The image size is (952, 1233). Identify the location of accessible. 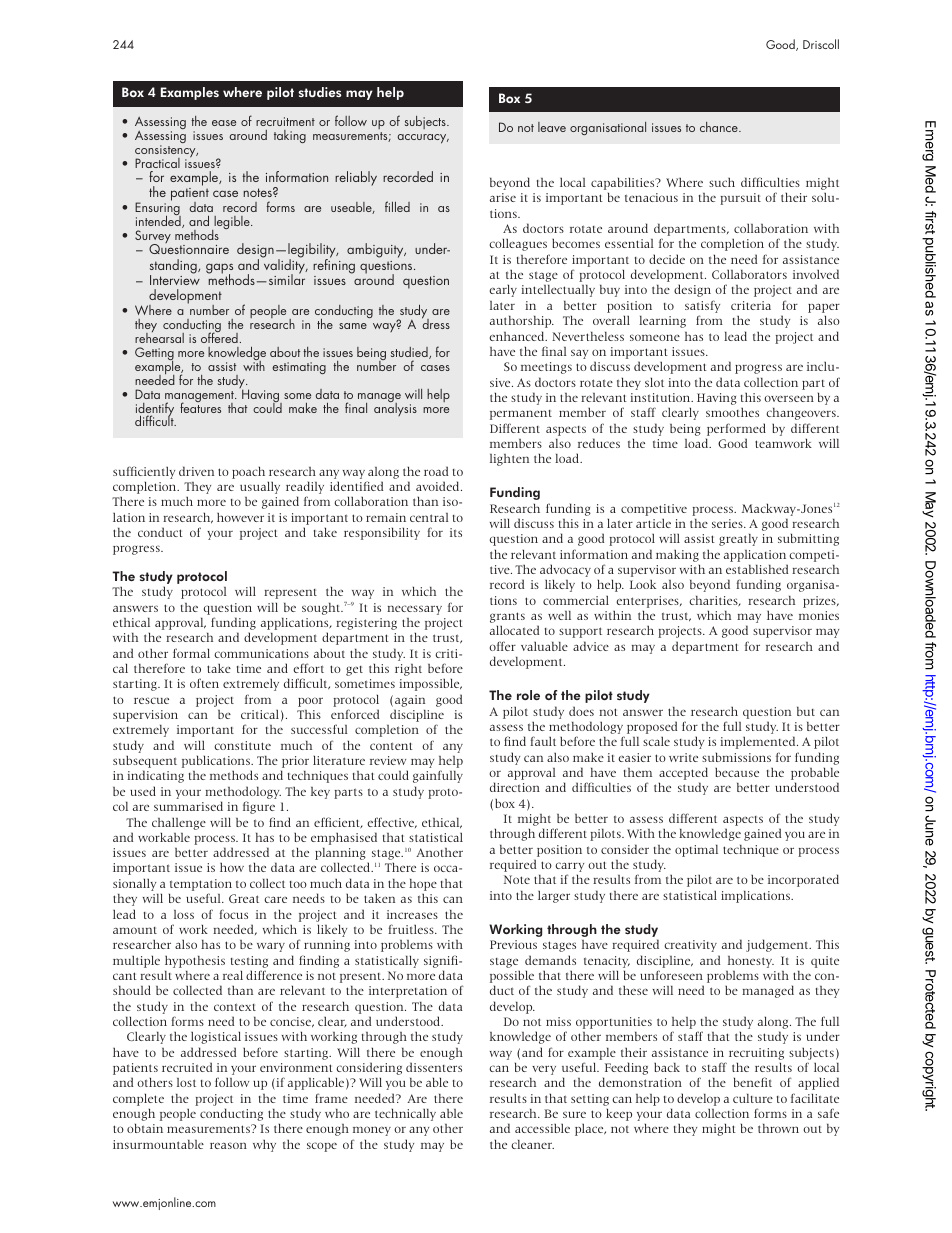
(542, 1128).
